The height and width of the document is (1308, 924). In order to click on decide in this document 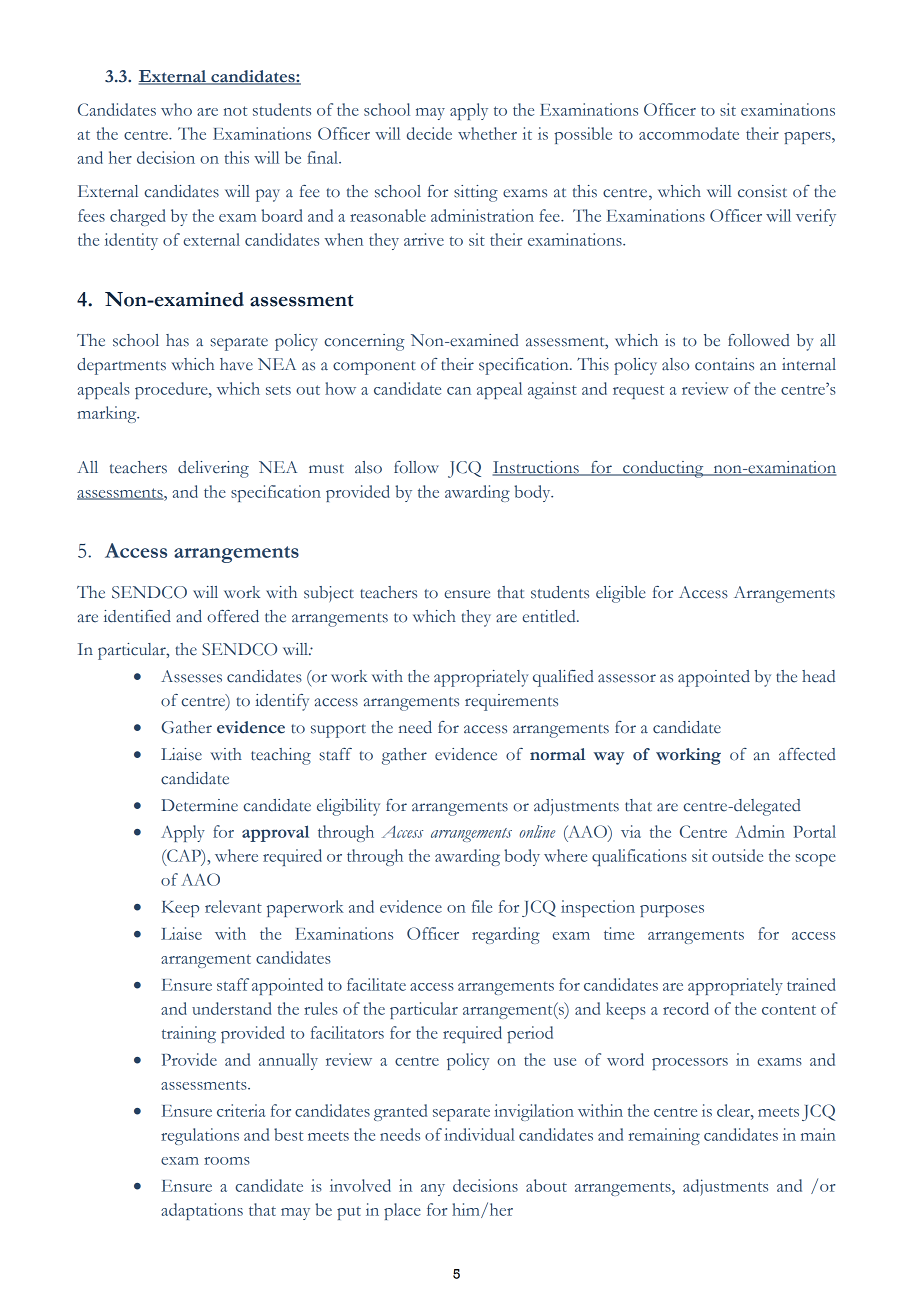, I will do `click(429, 133)`.
